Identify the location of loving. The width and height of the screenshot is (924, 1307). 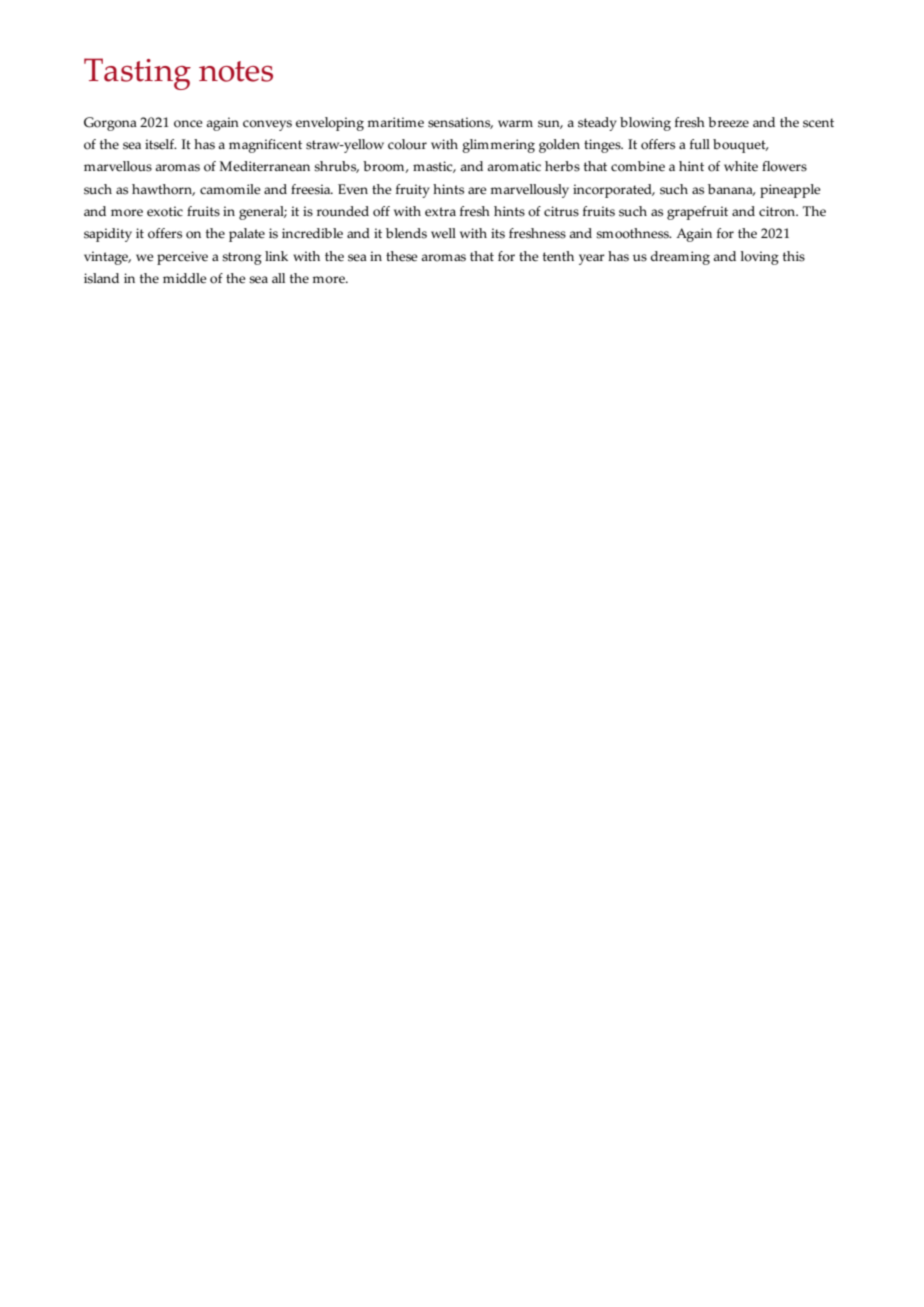
(760, 258).
